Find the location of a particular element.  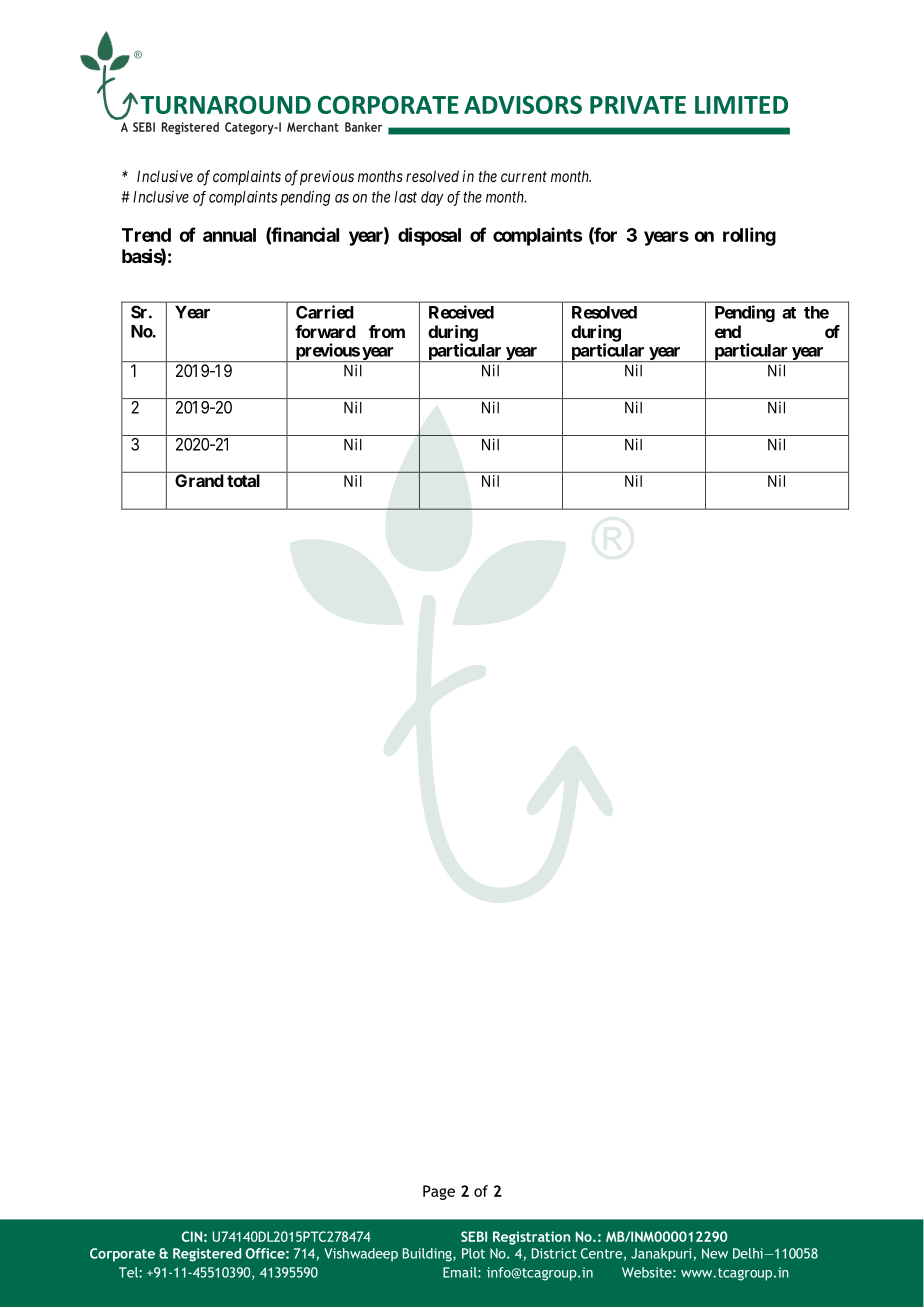

TURNAROUND is located at coordinates (225, 105).
